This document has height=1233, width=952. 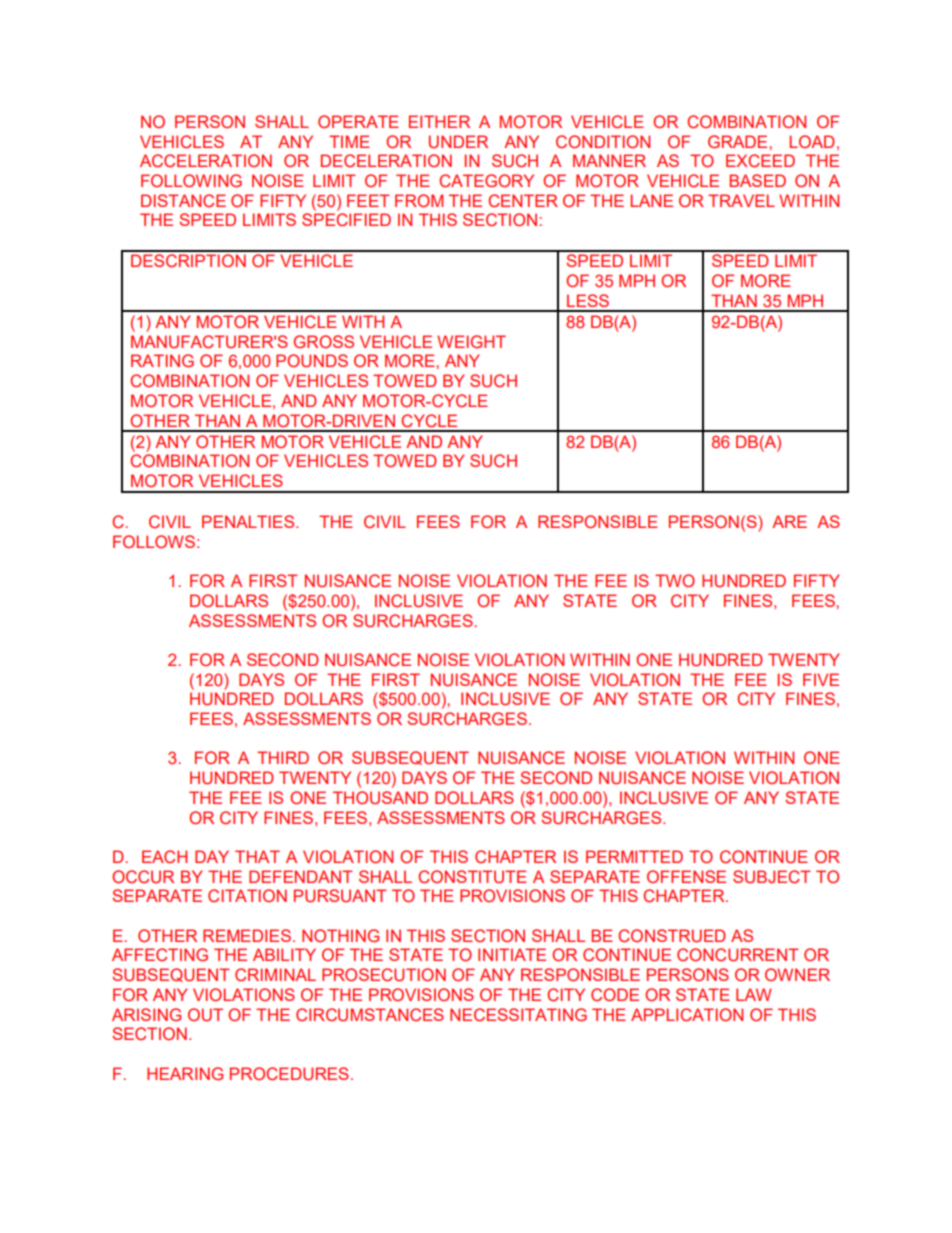 What do you see at coordinates (206, 160) in the document?
I see `ACCELERATION` at bounding box center [206, 160].
